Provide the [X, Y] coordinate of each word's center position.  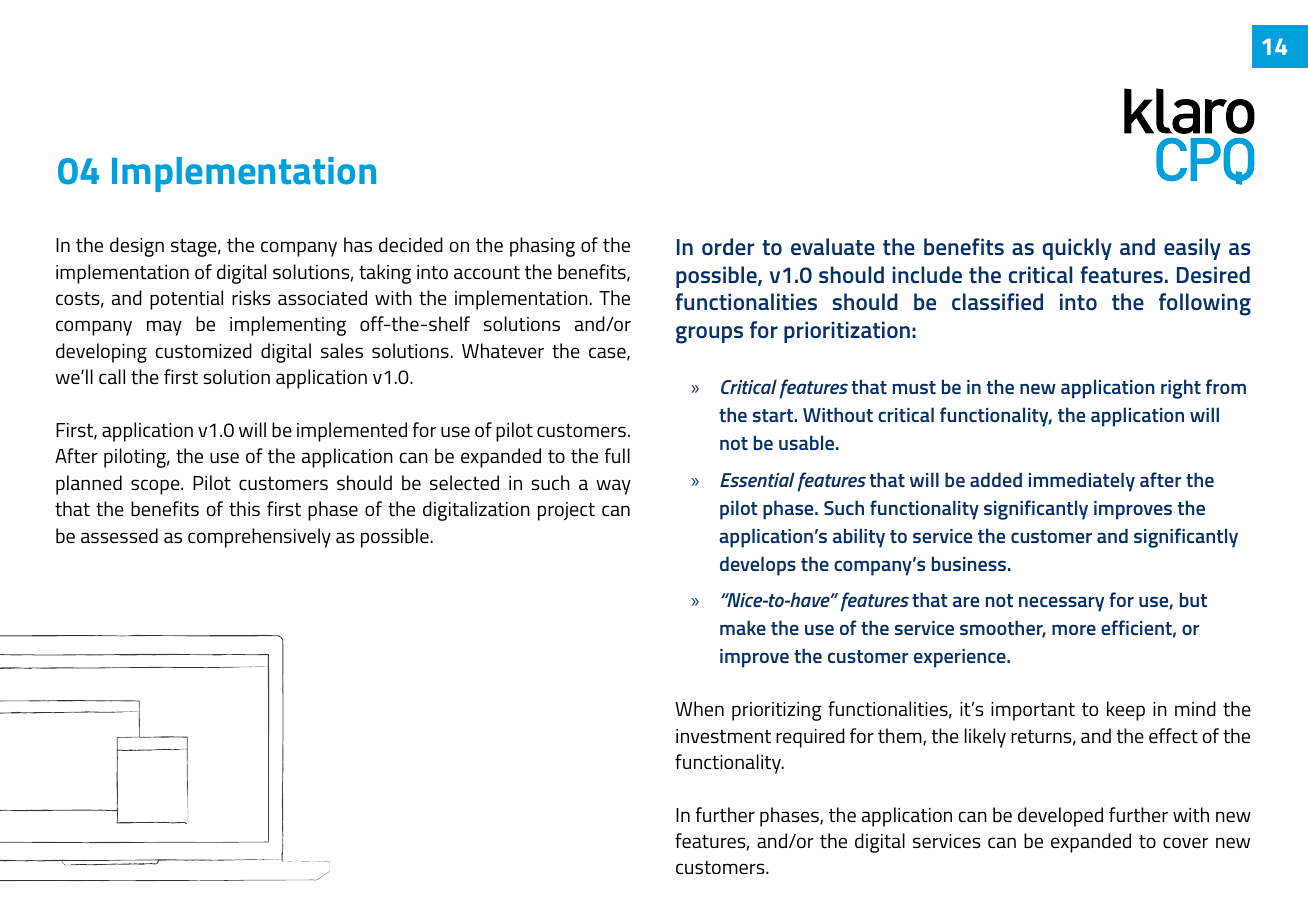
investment [723, 736]
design [137, 247]
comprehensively [259, 538]
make [743, 627]
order [728, 246]
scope [156, 487]
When [699, 708]
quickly [1077, 249]
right [1181, 389]
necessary [1061, 604]
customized [204, 351]
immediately [1082, 482]
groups [709, 335]
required [810, 738]
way [613, 487]
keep [1126, 711]
